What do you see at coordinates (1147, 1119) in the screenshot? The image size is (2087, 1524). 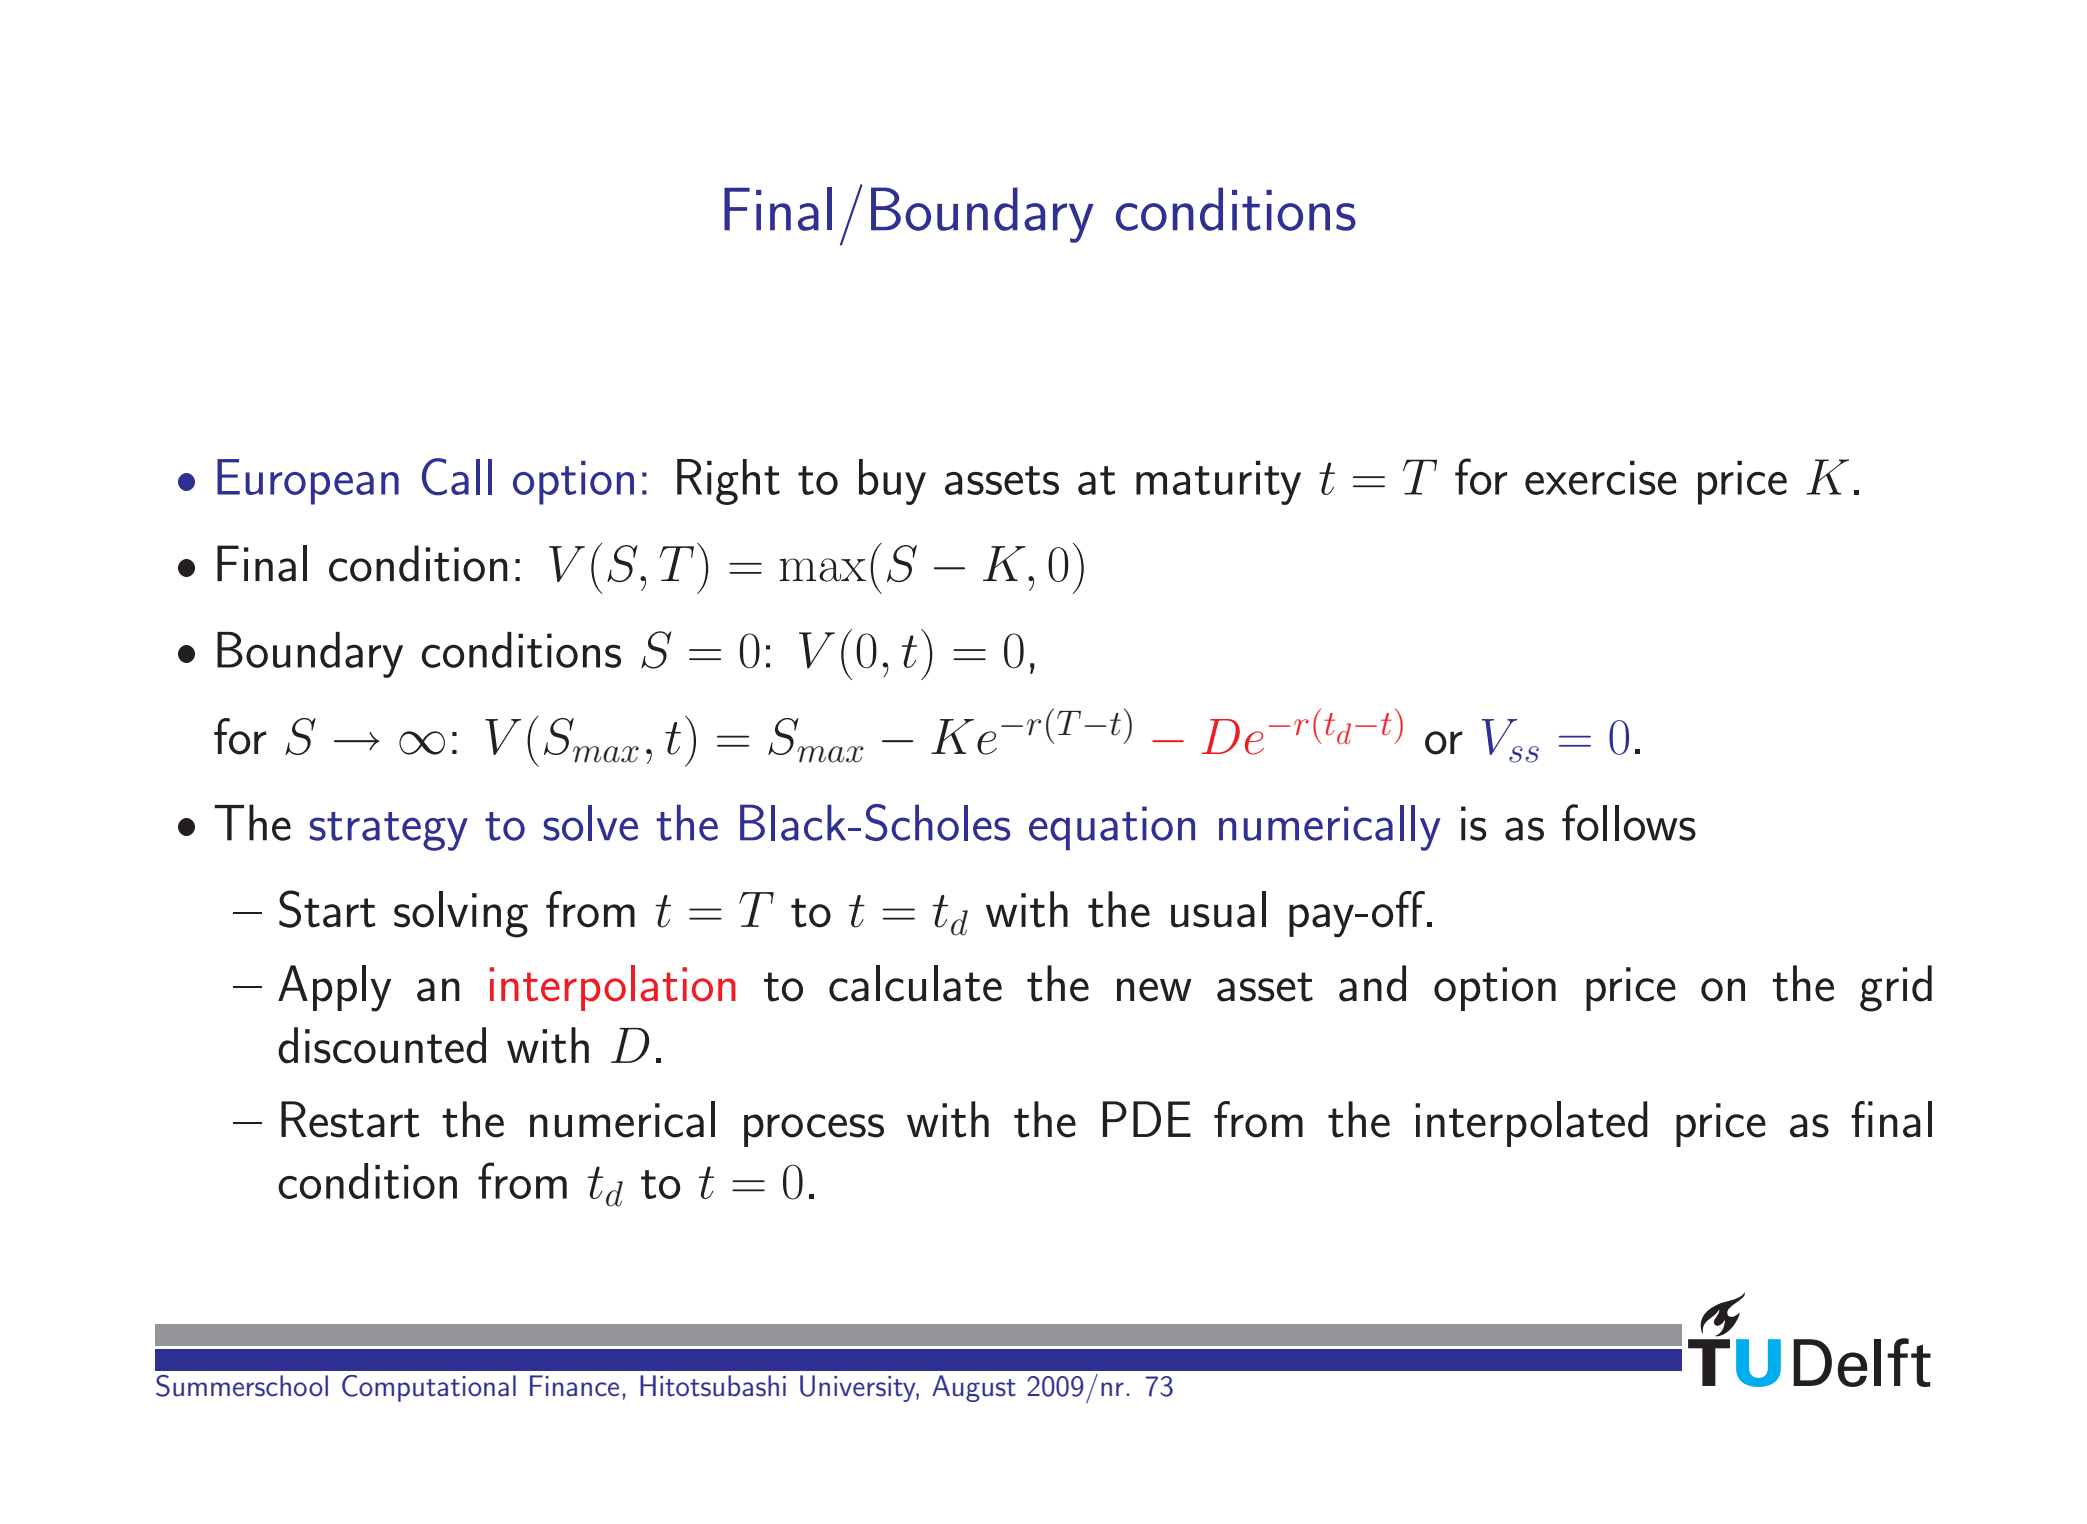 I see `PDE` at bounding box center [1147, 1119].
